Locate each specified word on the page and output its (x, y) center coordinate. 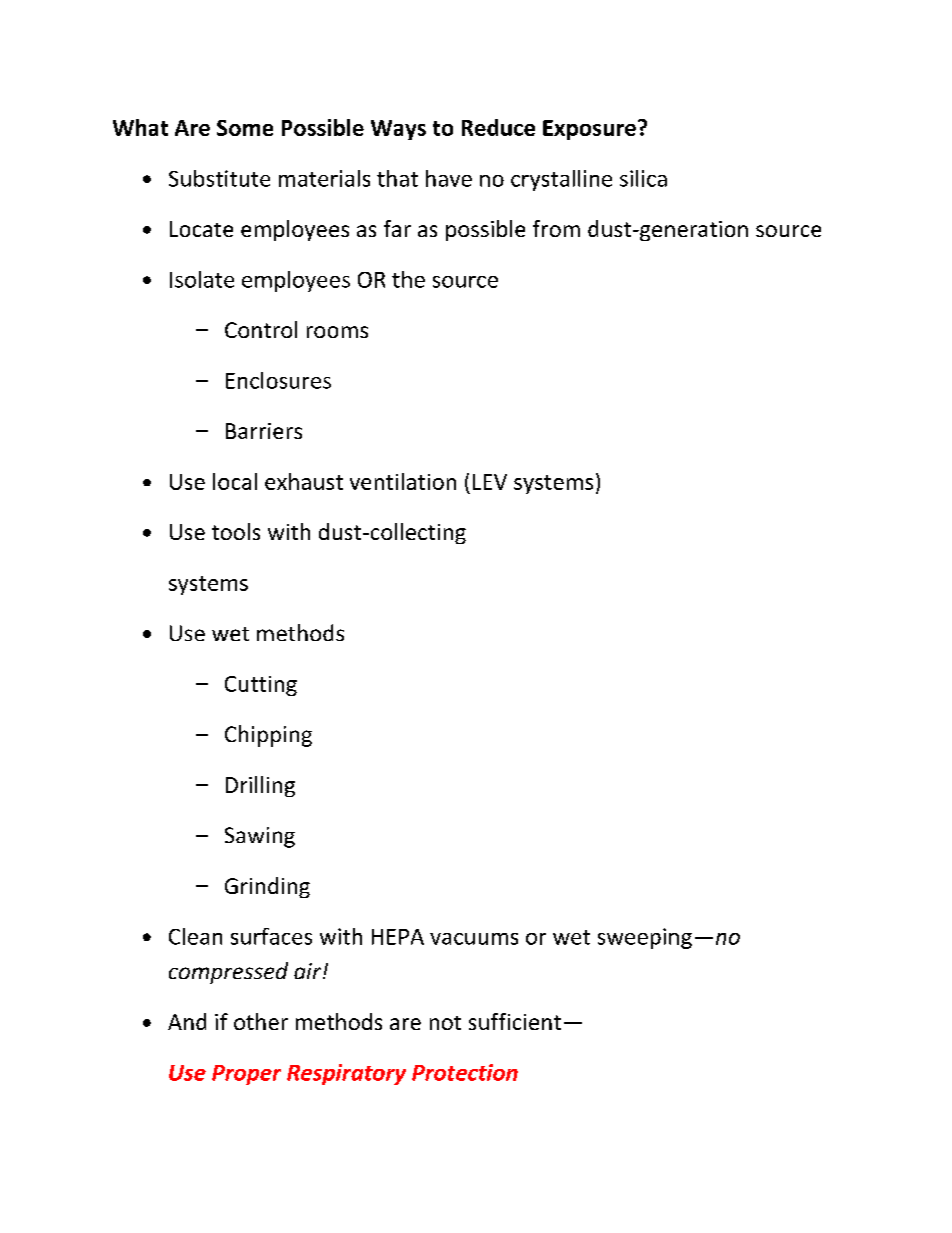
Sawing (260, 837)
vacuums (474, 939)
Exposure (589, 130)
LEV (490, 482)
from (556, 228)
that (397, 178)
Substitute (219, 178)
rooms (337, 332)
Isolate (202, 279)
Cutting (261, 686)
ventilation (403, 481)
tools (236, 531)
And (187, 1021)
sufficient (515, 1021)
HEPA (398, 937)
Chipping (268, 736)
